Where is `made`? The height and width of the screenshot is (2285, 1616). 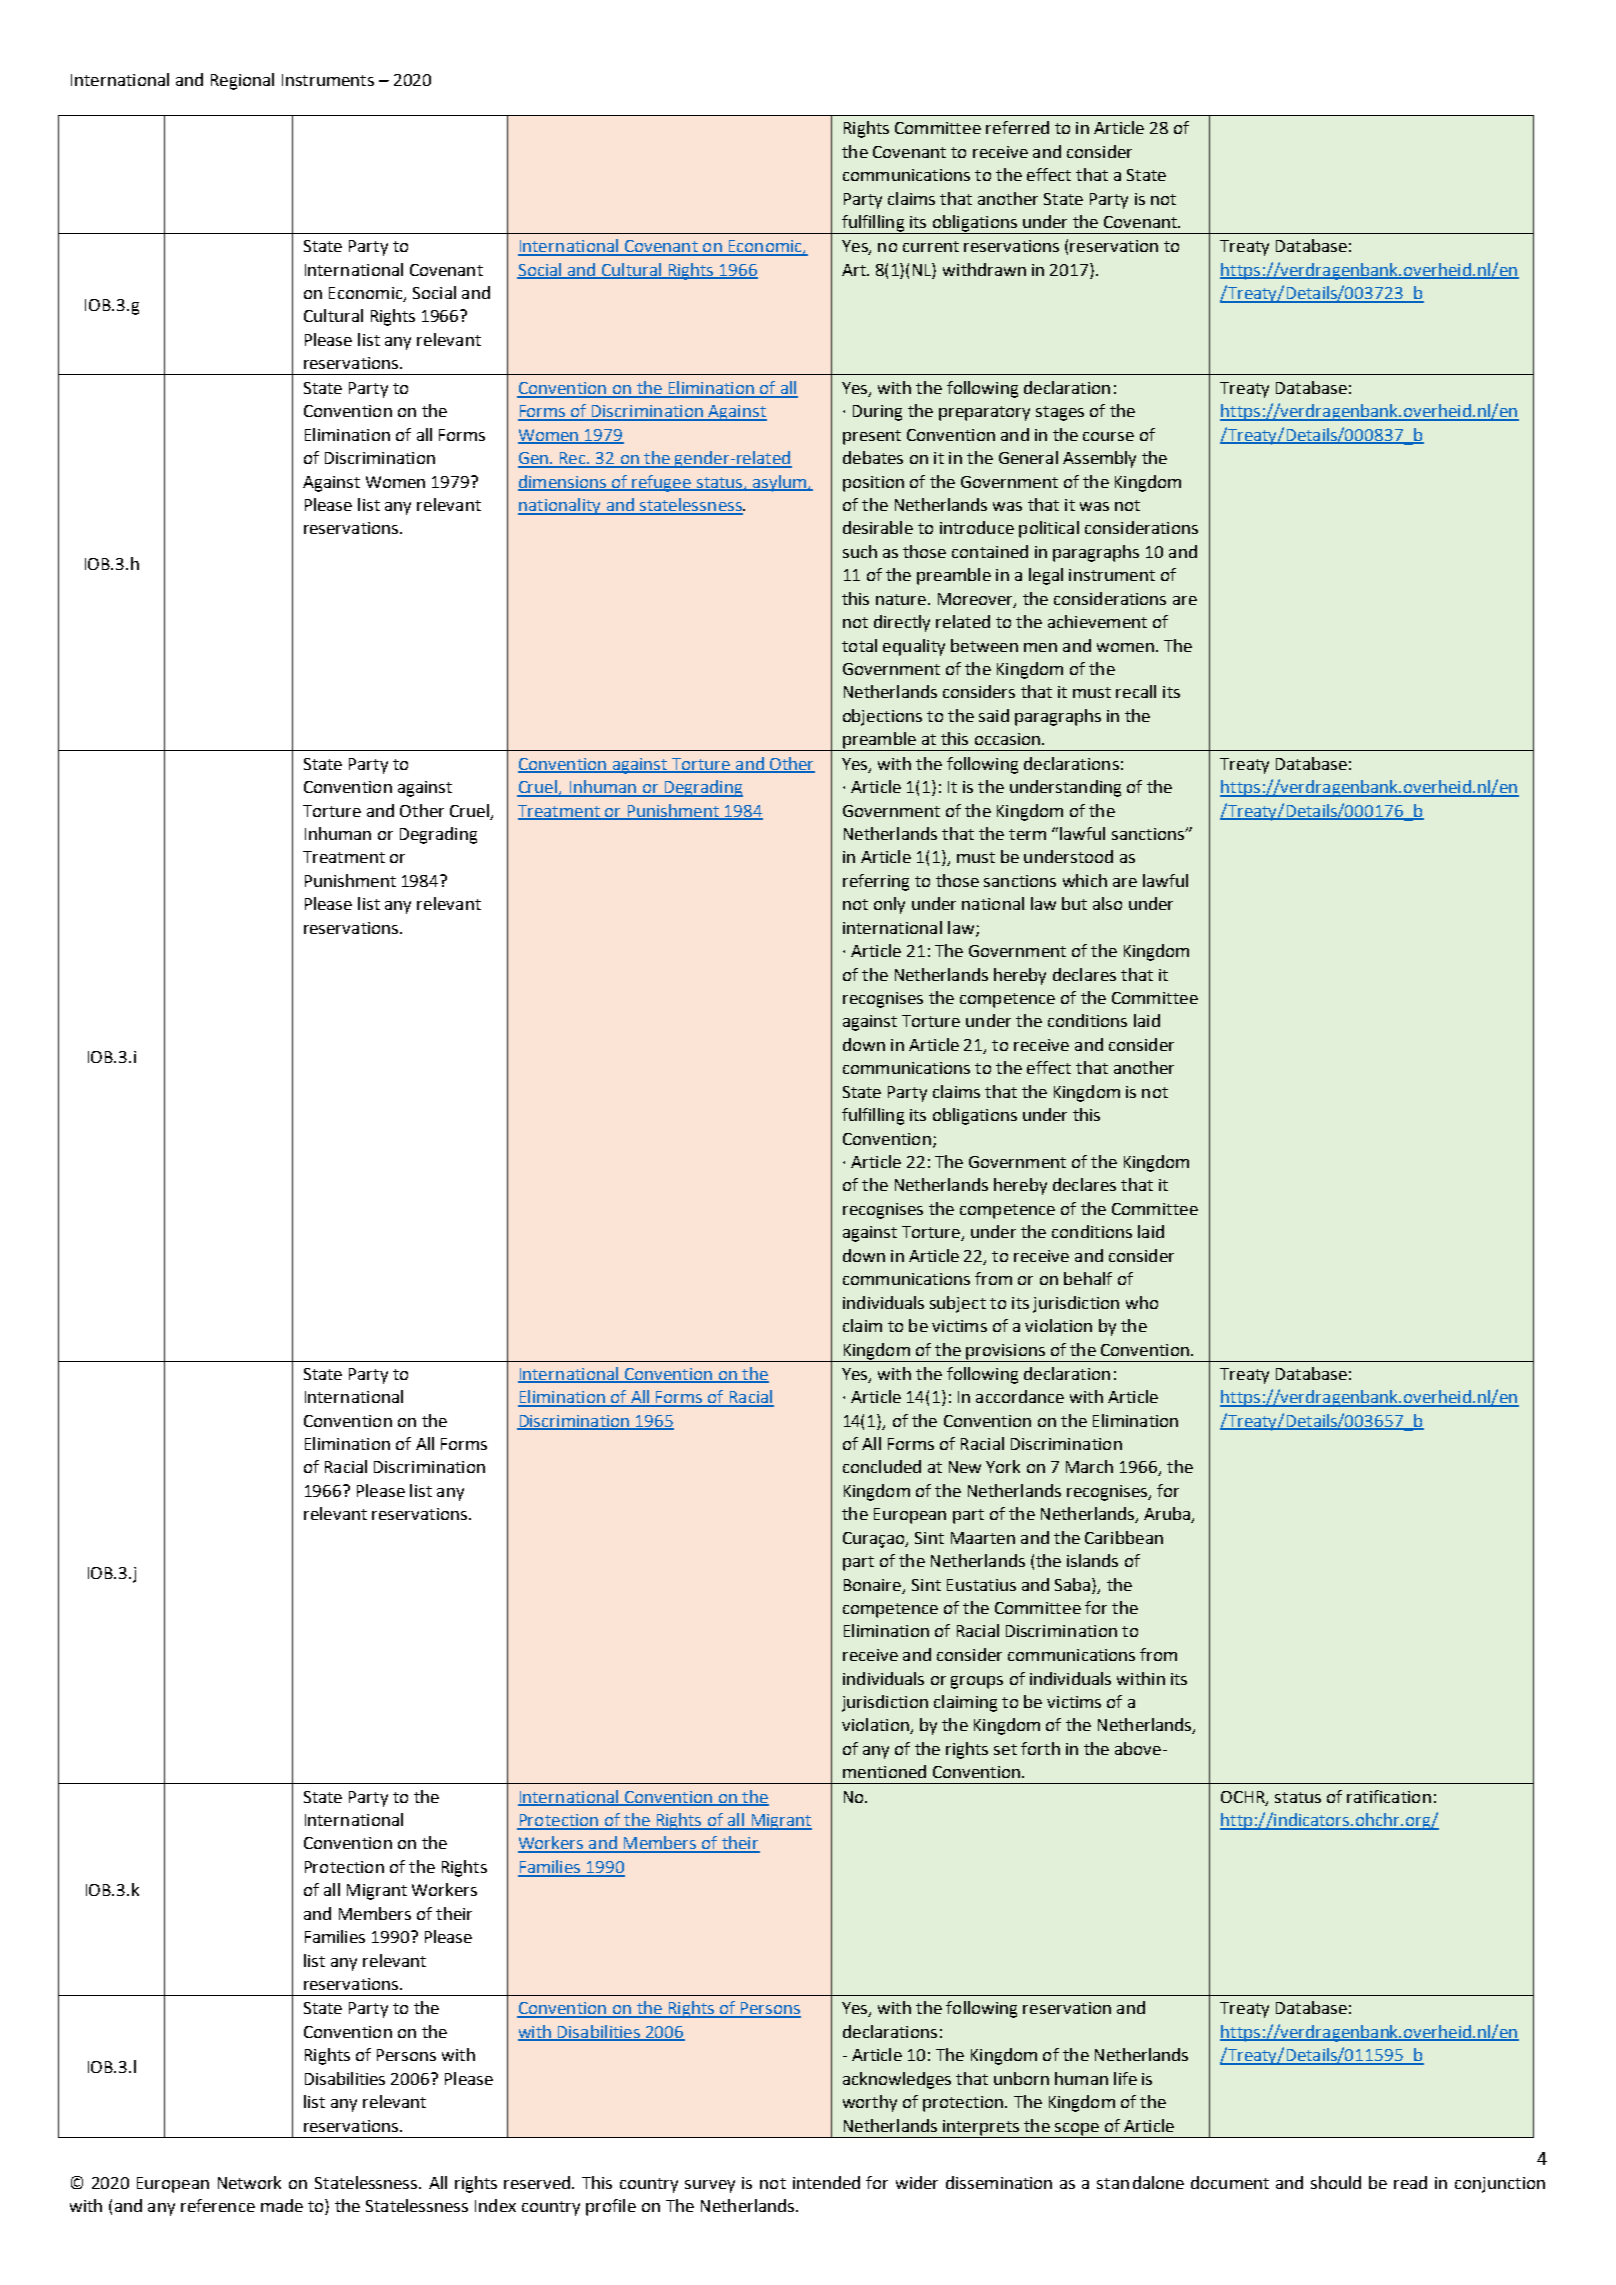
made is located at coordinates (282, 2205).
